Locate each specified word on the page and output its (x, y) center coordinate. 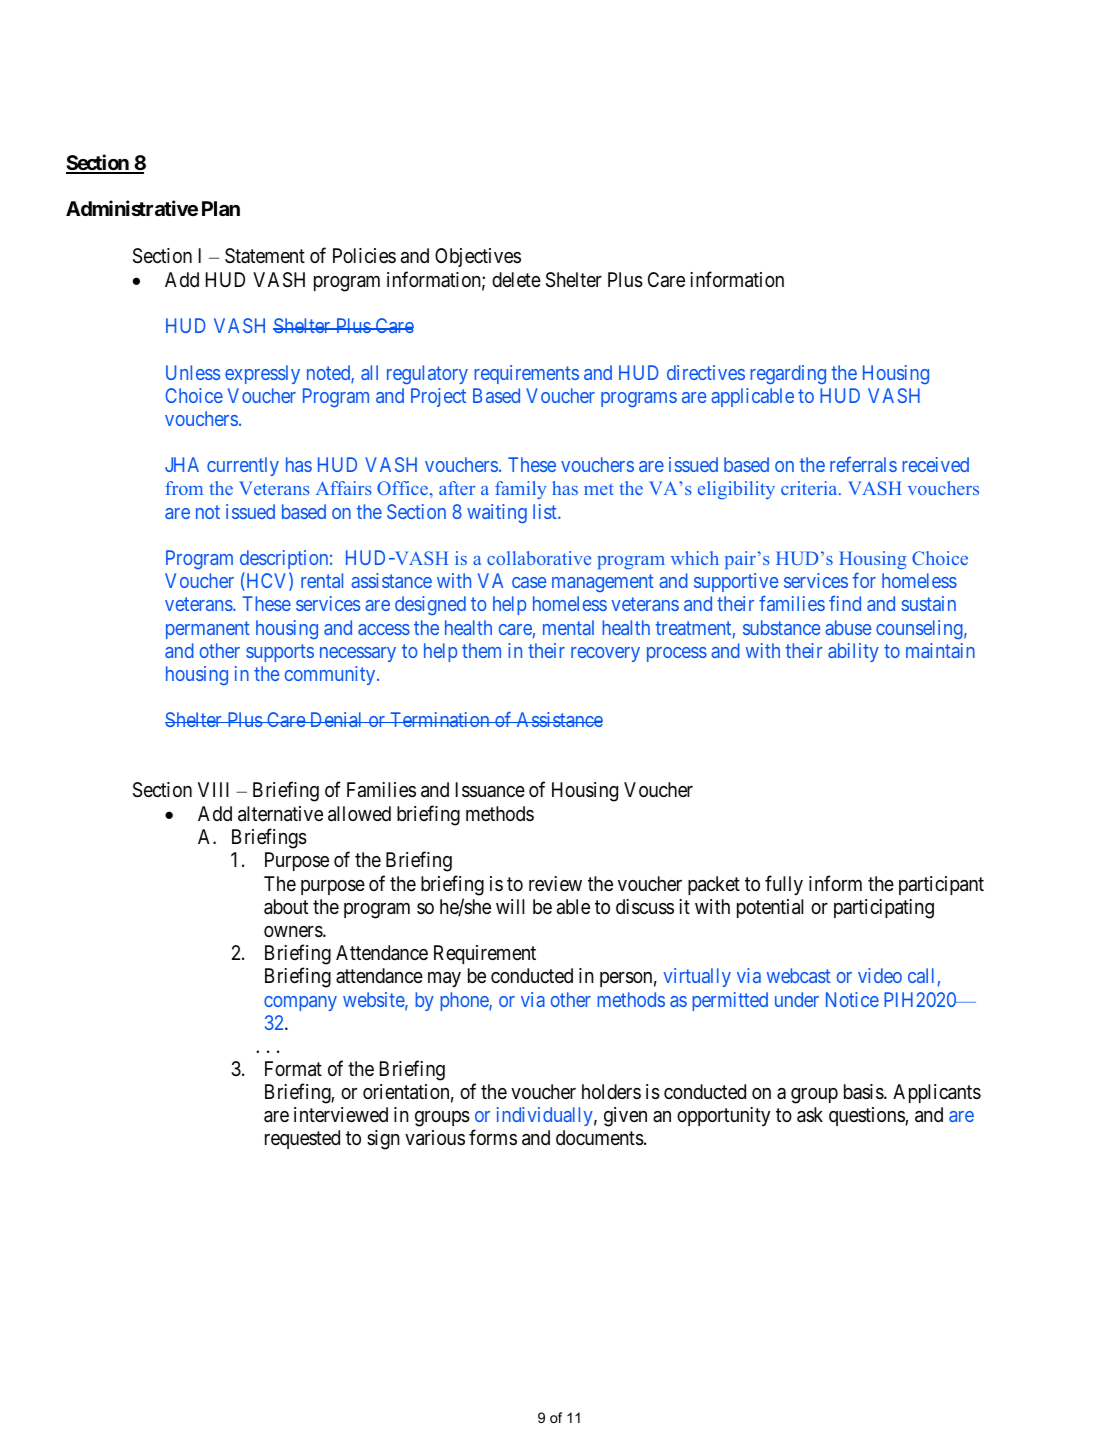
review (555, 883)
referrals (863, 464)
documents (600, 1138)
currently (243, 466)
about (286, 907)
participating (884, 909)
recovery (605, 654)
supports (280, 653)
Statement (265, 255)
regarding (788, 374)
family (520, 490)
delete (516, 279)
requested (302, 1139)
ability (853, 652)
